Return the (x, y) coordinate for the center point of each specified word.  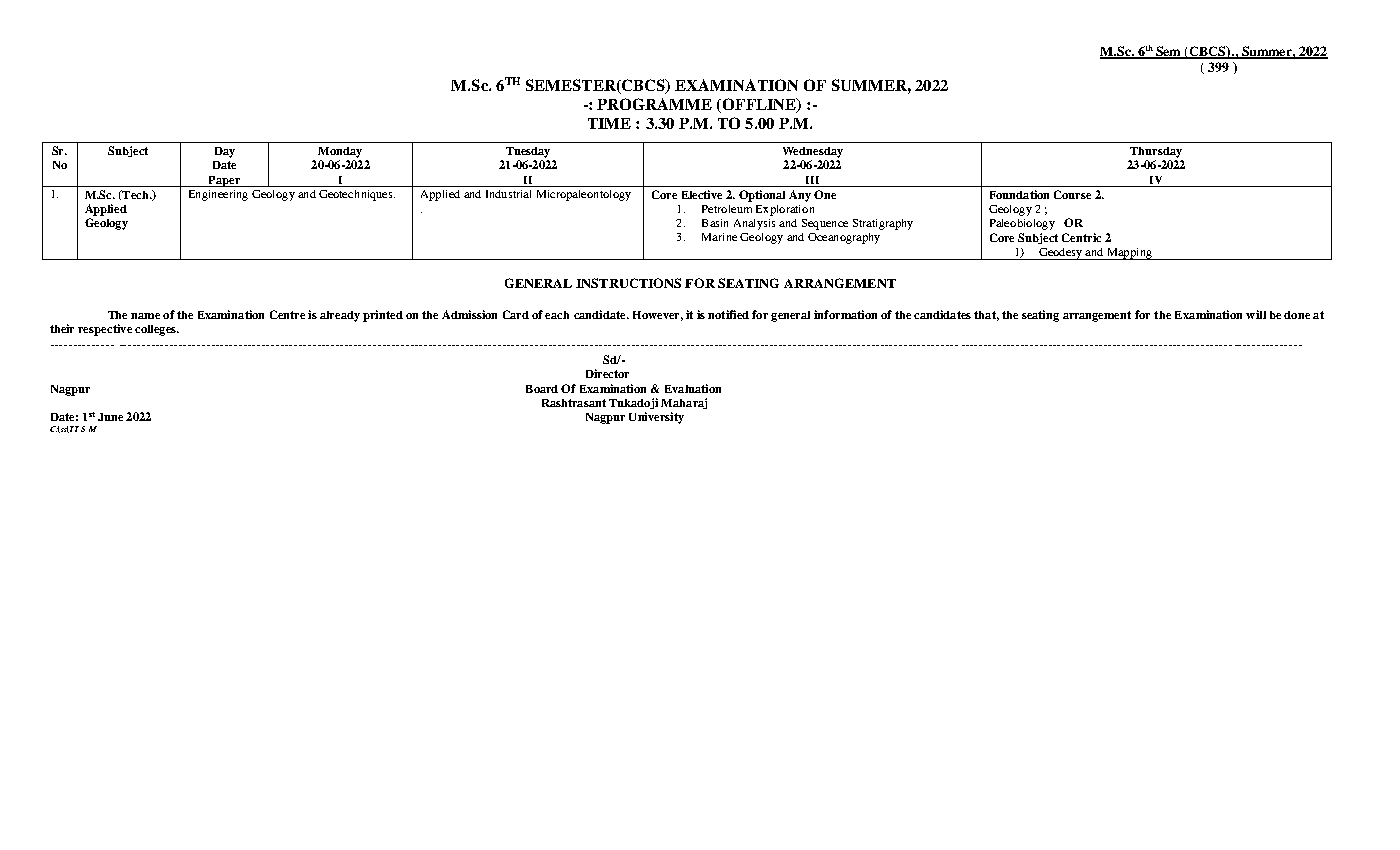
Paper (224, 181)
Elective (702, 194)
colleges (156, 330)
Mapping (1129, 254)
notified (728, 314)
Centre (287, 314)
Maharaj (684, 403)
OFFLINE (759, 105)
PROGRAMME (654, 104)
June (110, 417)
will (1256, 314)
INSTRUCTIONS (628, 283)
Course (1072, 194)
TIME (609, 123)
